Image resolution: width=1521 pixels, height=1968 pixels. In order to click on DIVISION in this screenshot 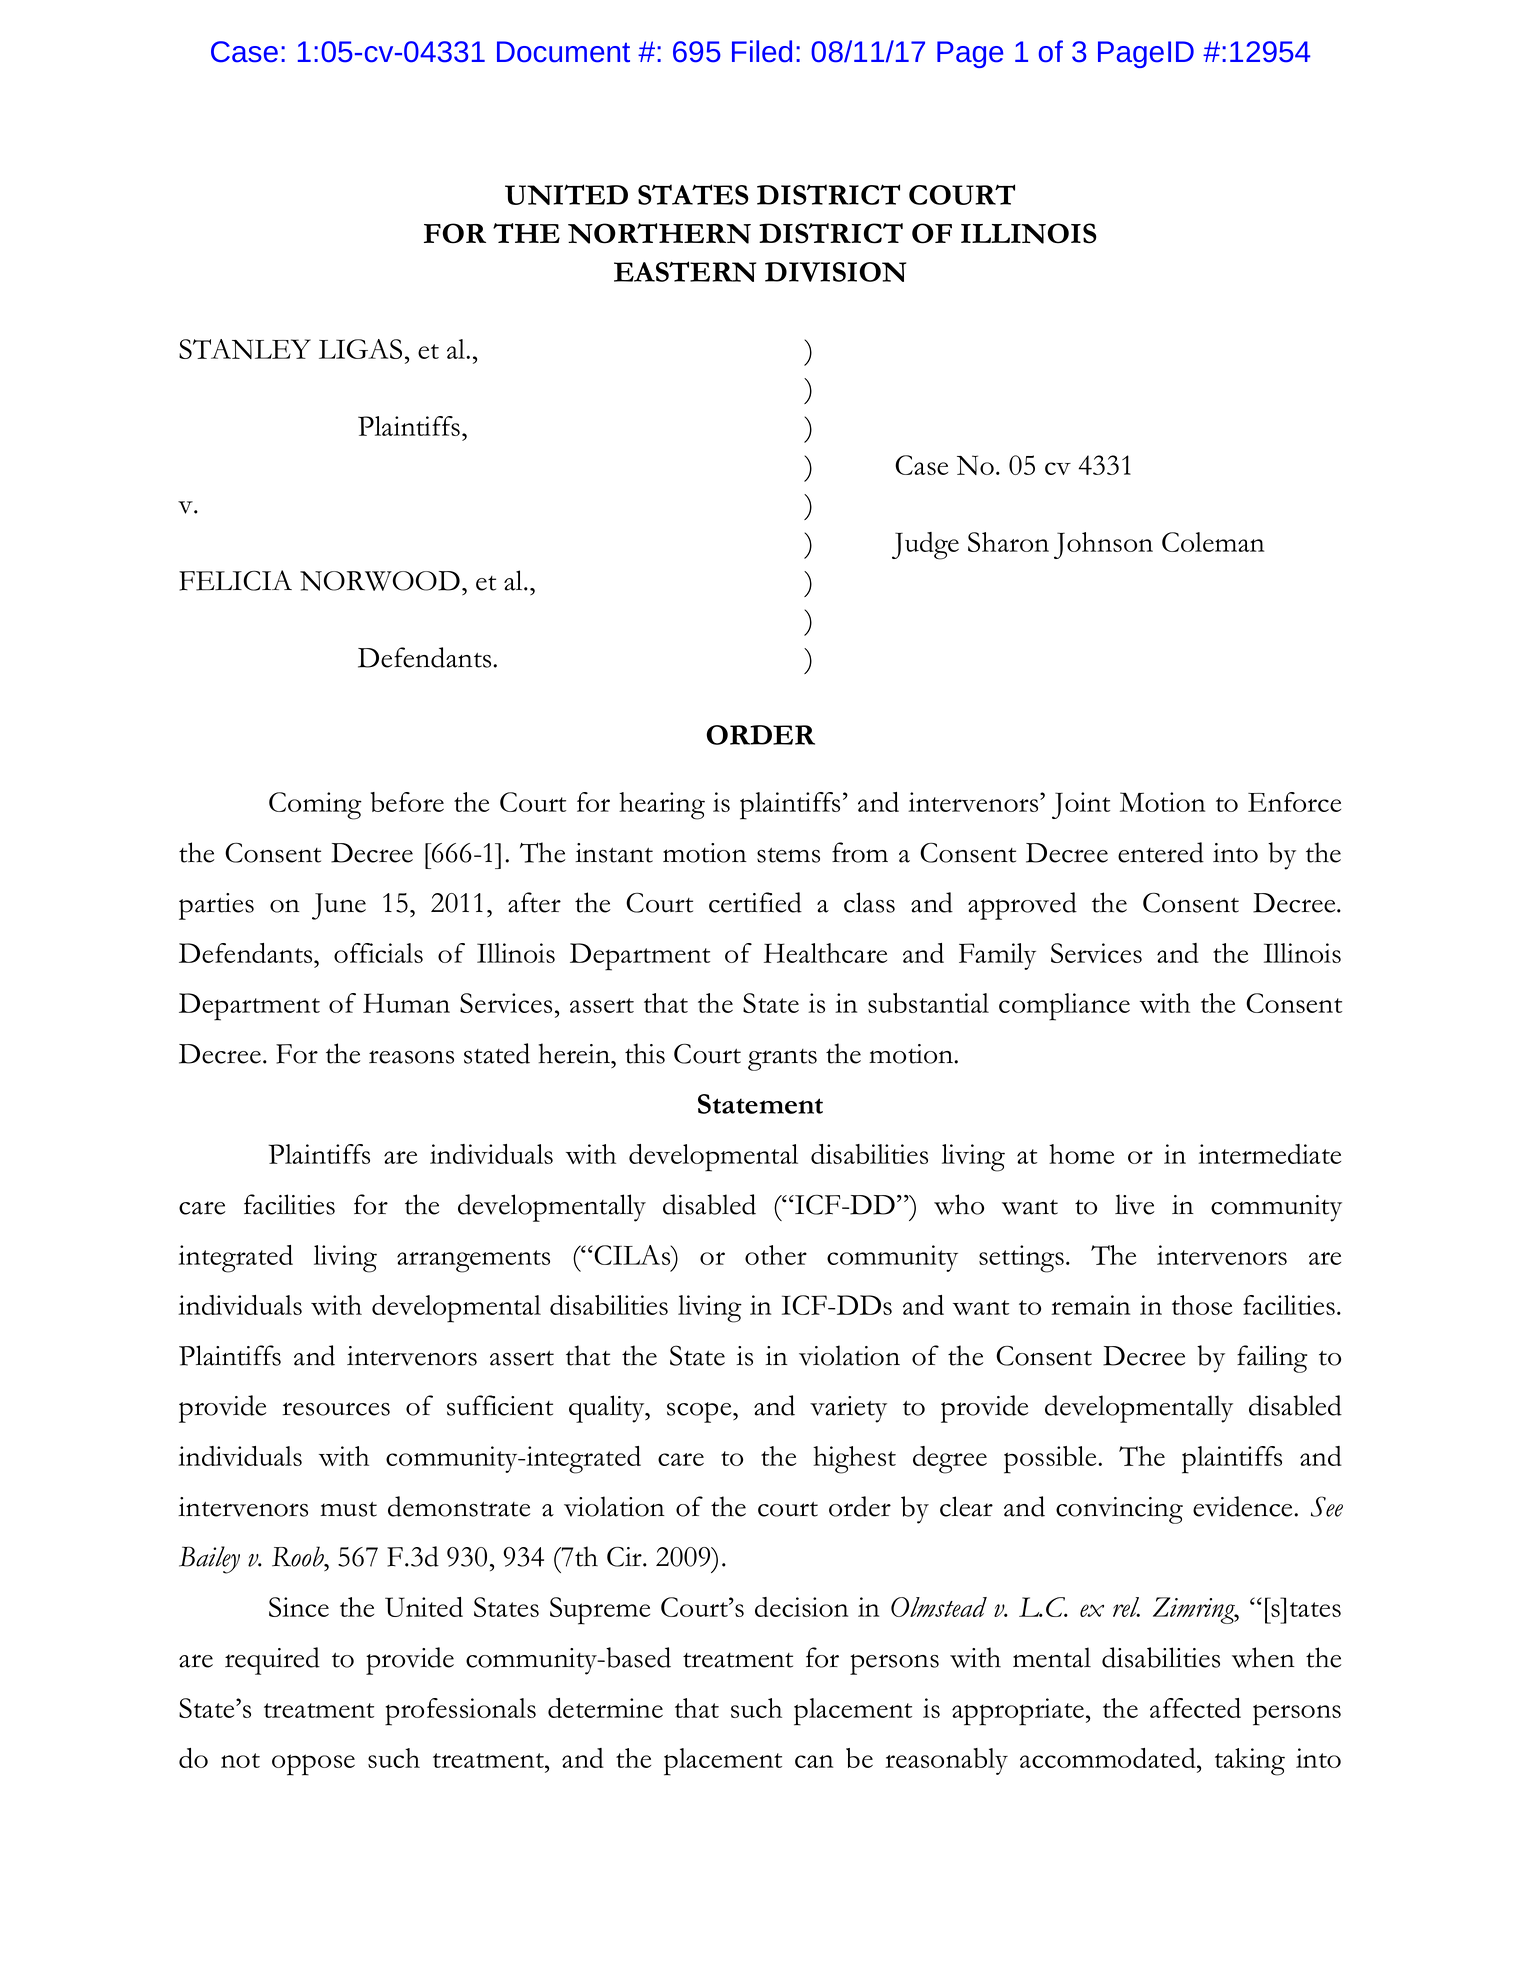, I will do `click(835, 272)`.
